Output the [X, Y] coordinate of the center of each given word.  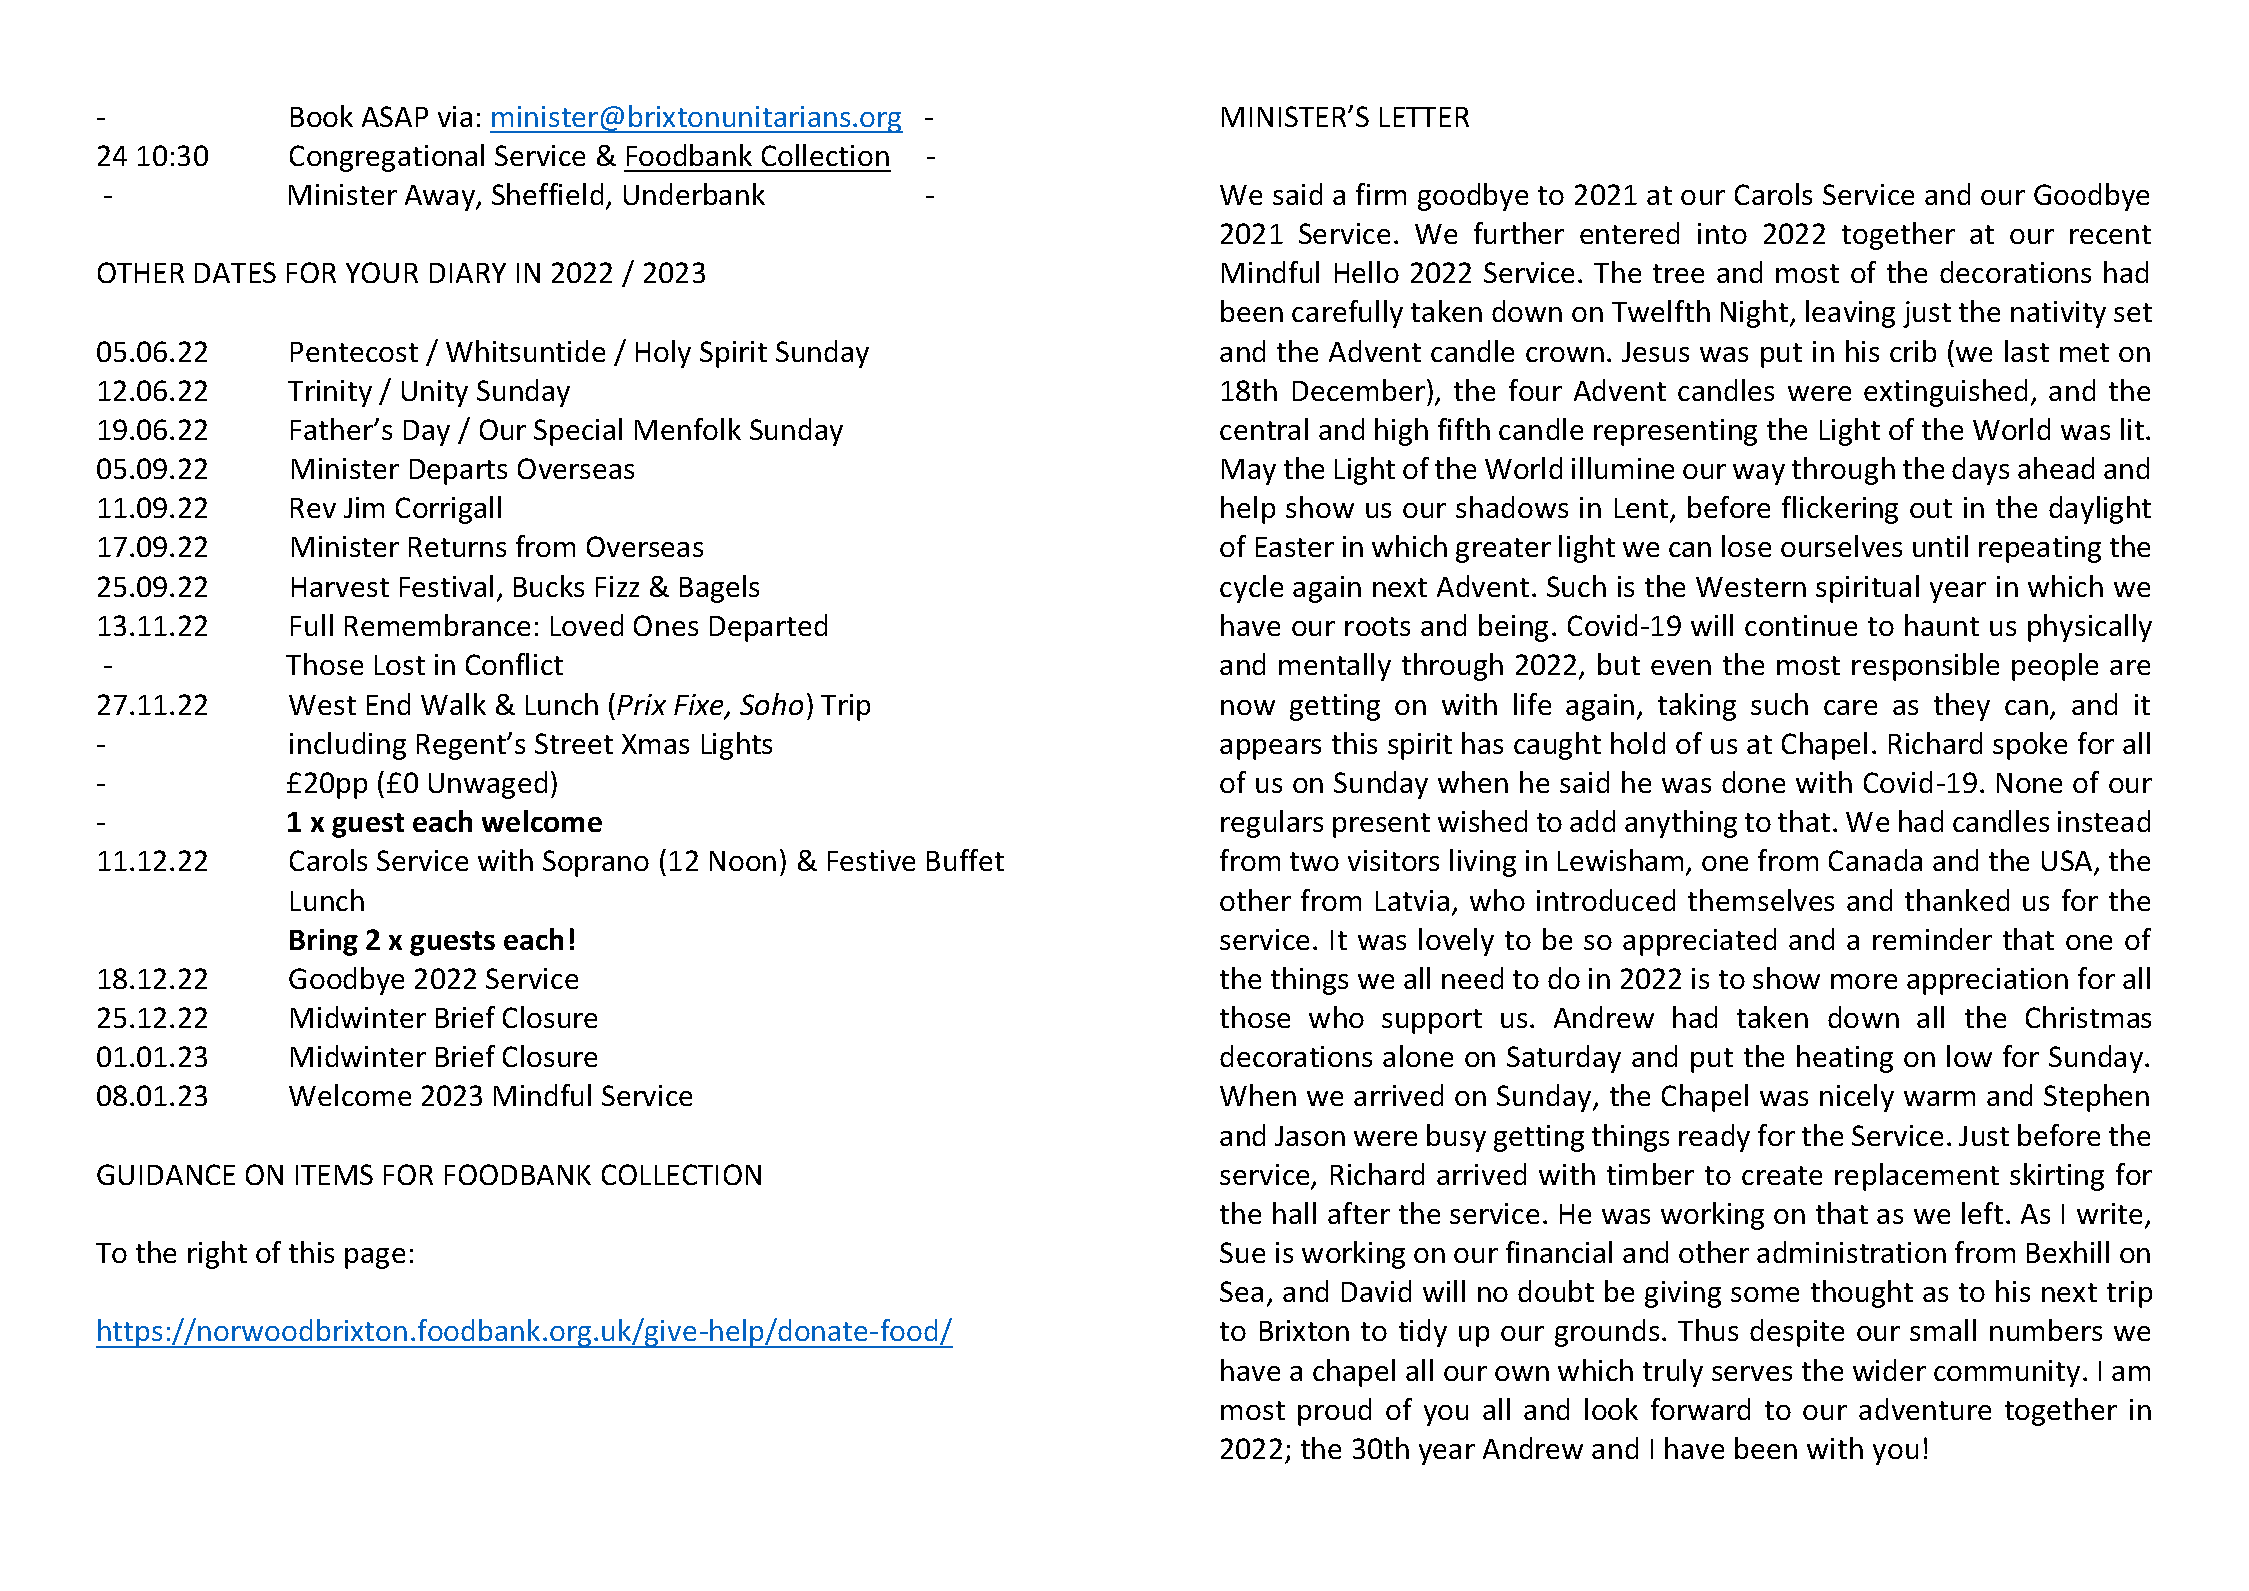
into [1722, 233]
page [375, 1258]
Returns [457, 547]
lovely [1456, 942]
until [1940, 546]
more [1864, 981]
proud [1334, 1412]
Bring [324, 942]
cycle [1251, 589]
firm [1381, 194]
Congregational [387, 158]
